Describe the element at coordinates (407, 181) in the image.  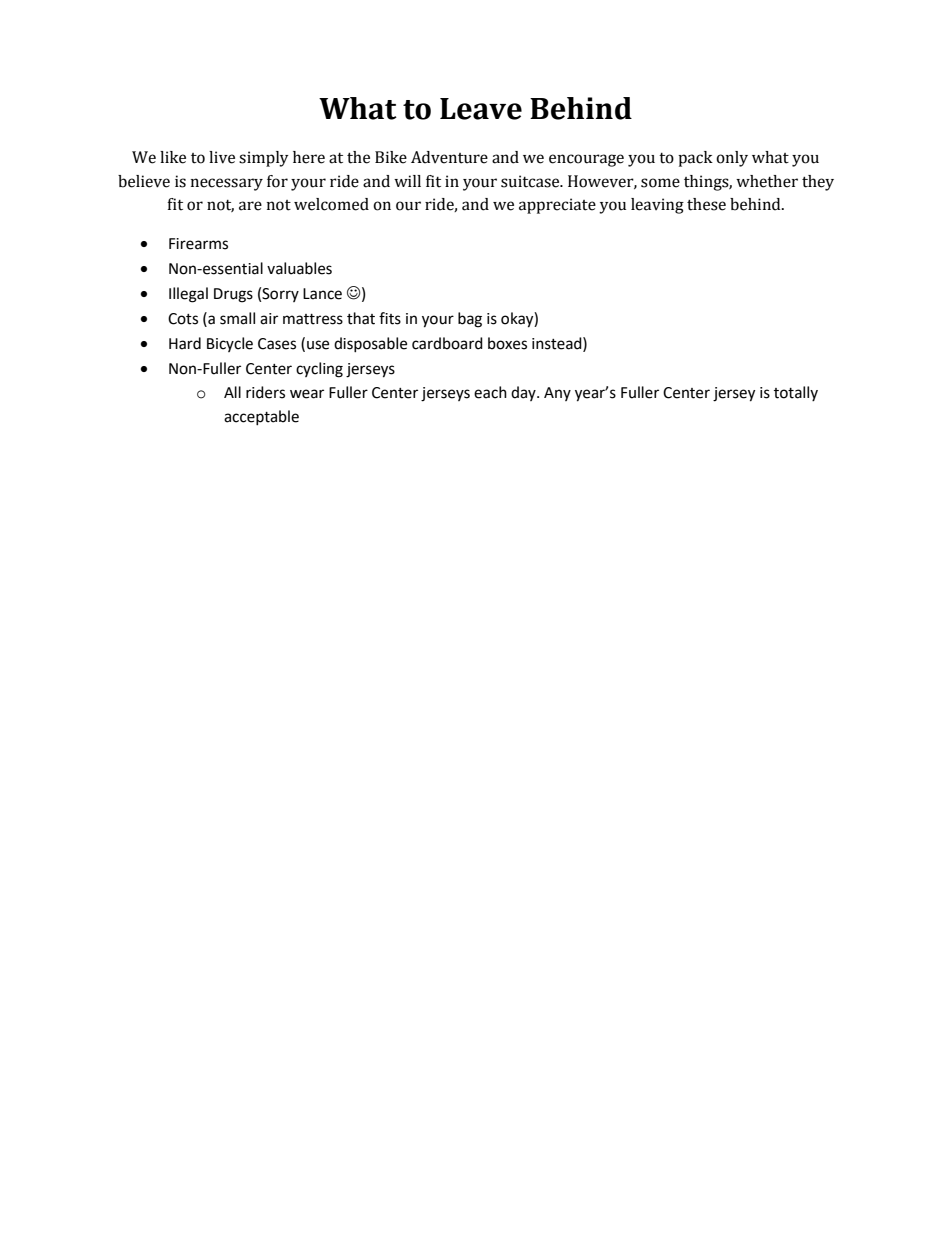
I see `will` at that location.
